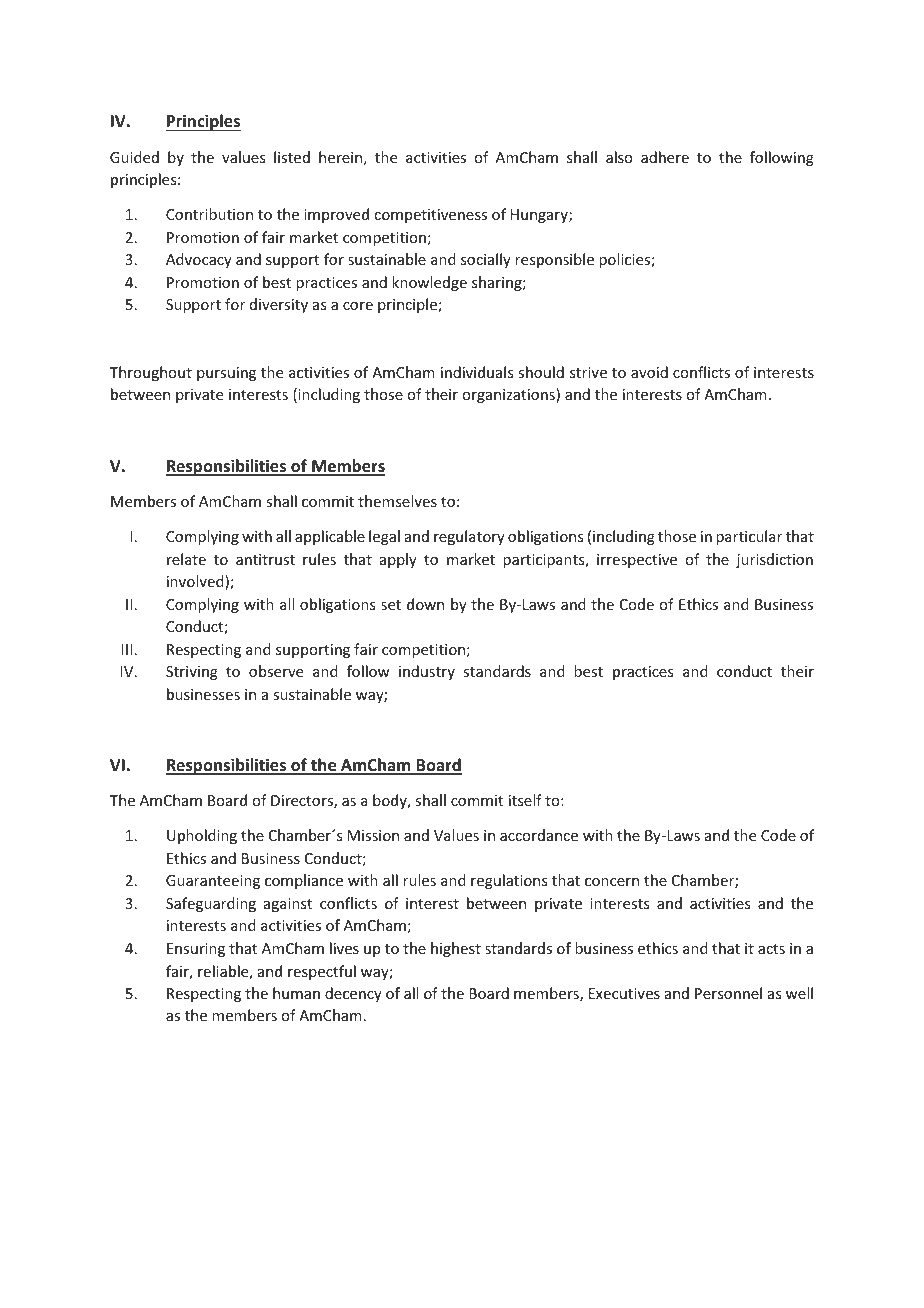 The image size is (924, 1308). Describe the element at coordinates (649, 372) in the screenshot. I see `avoid` at that location.
